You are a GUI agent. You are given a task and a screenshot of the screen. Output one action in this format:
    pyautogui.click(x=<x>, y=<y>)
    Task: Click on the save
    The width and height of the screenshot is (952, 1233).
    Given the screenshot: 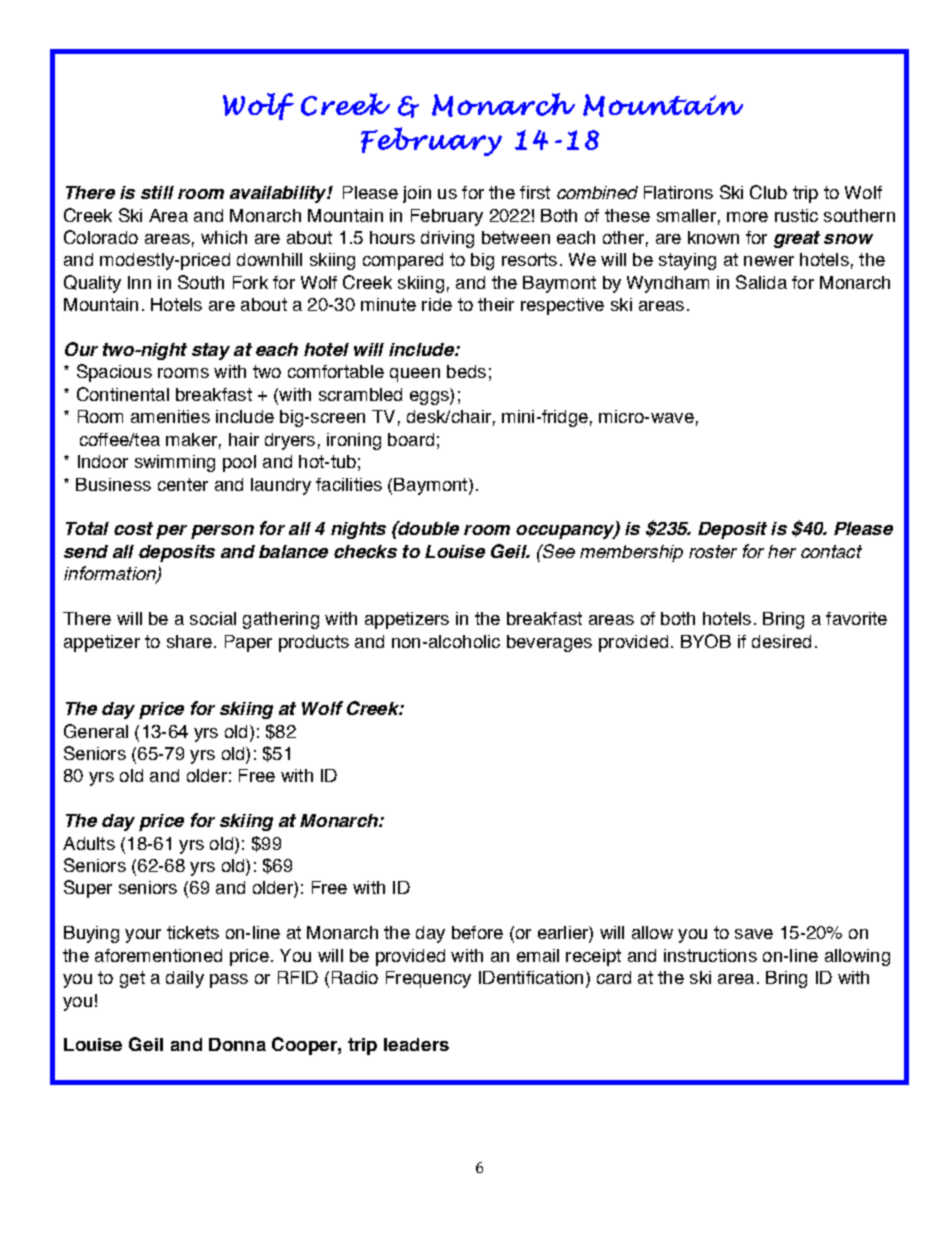 What is the action you would take?
    pyautogui.click(x=754, y=934)
